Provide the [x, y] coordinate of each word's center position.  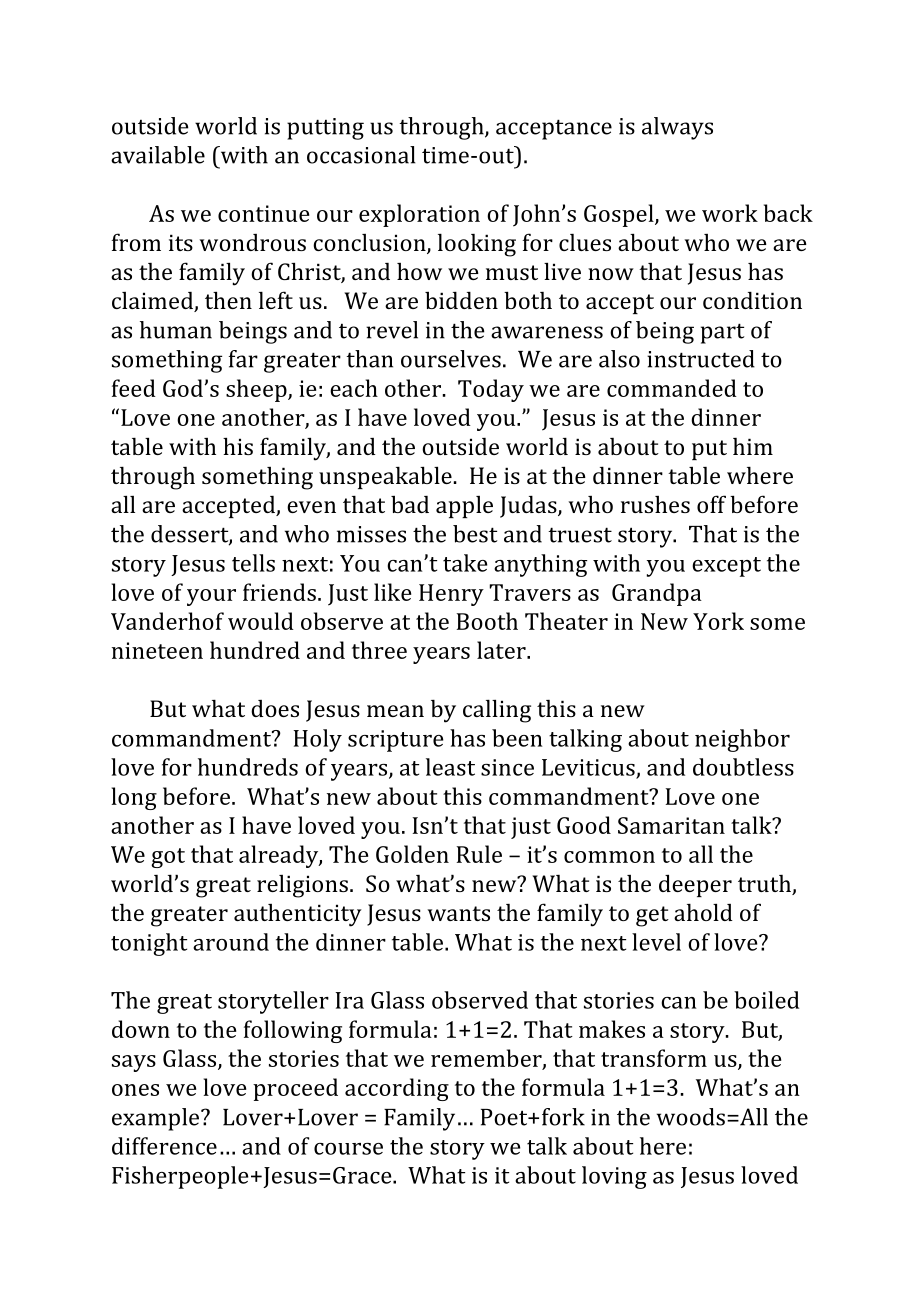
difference [164, 1146]
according [397, 1089]
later [502, 650]
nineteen [157, 650]
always [677, 128]
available [158, 155]
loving [614, 1177]
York [718, 621]
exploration [419, 215]
